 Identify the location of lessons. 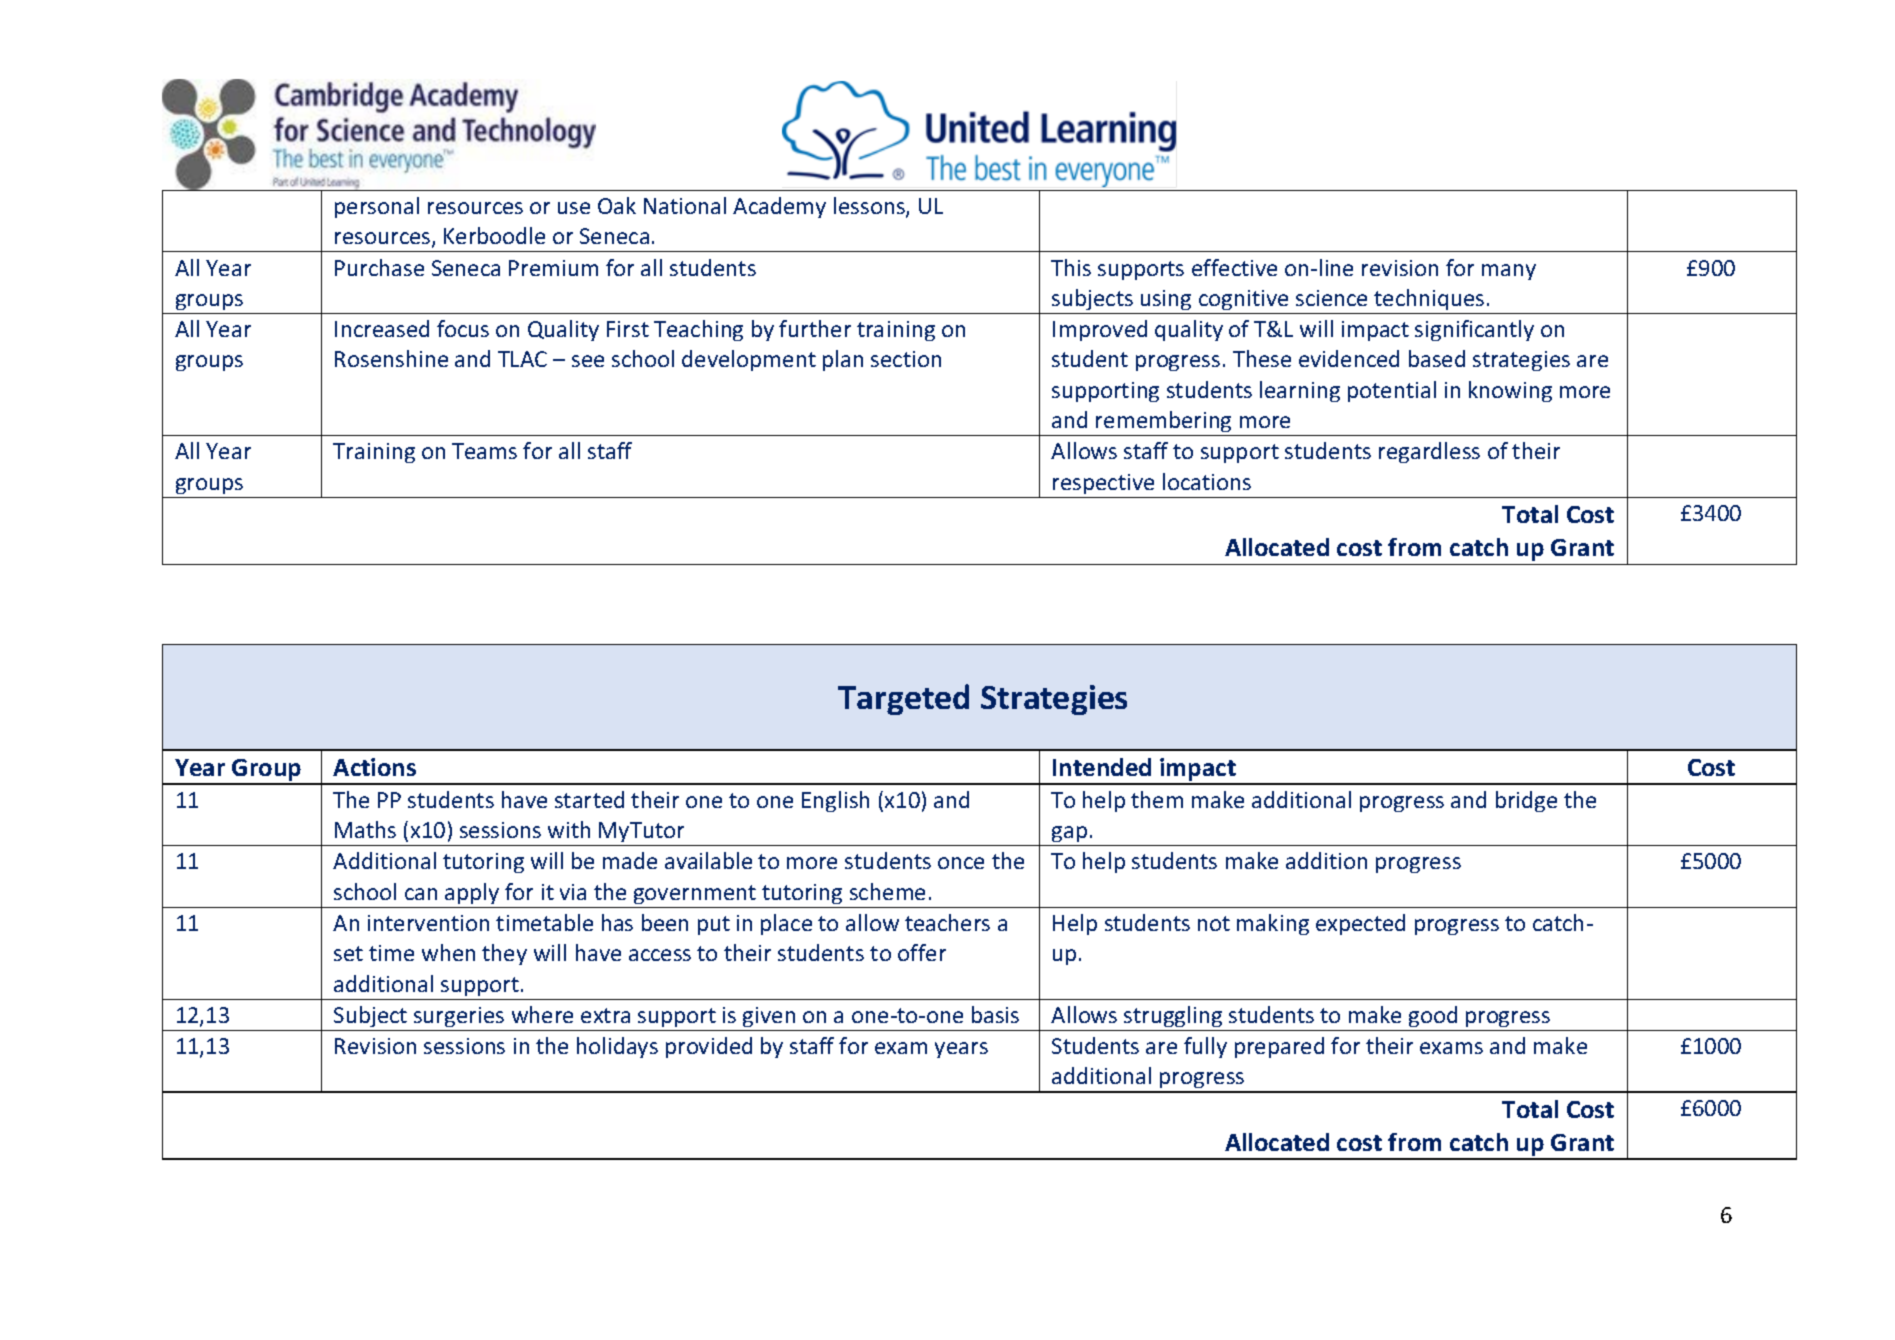
(870, 207).
